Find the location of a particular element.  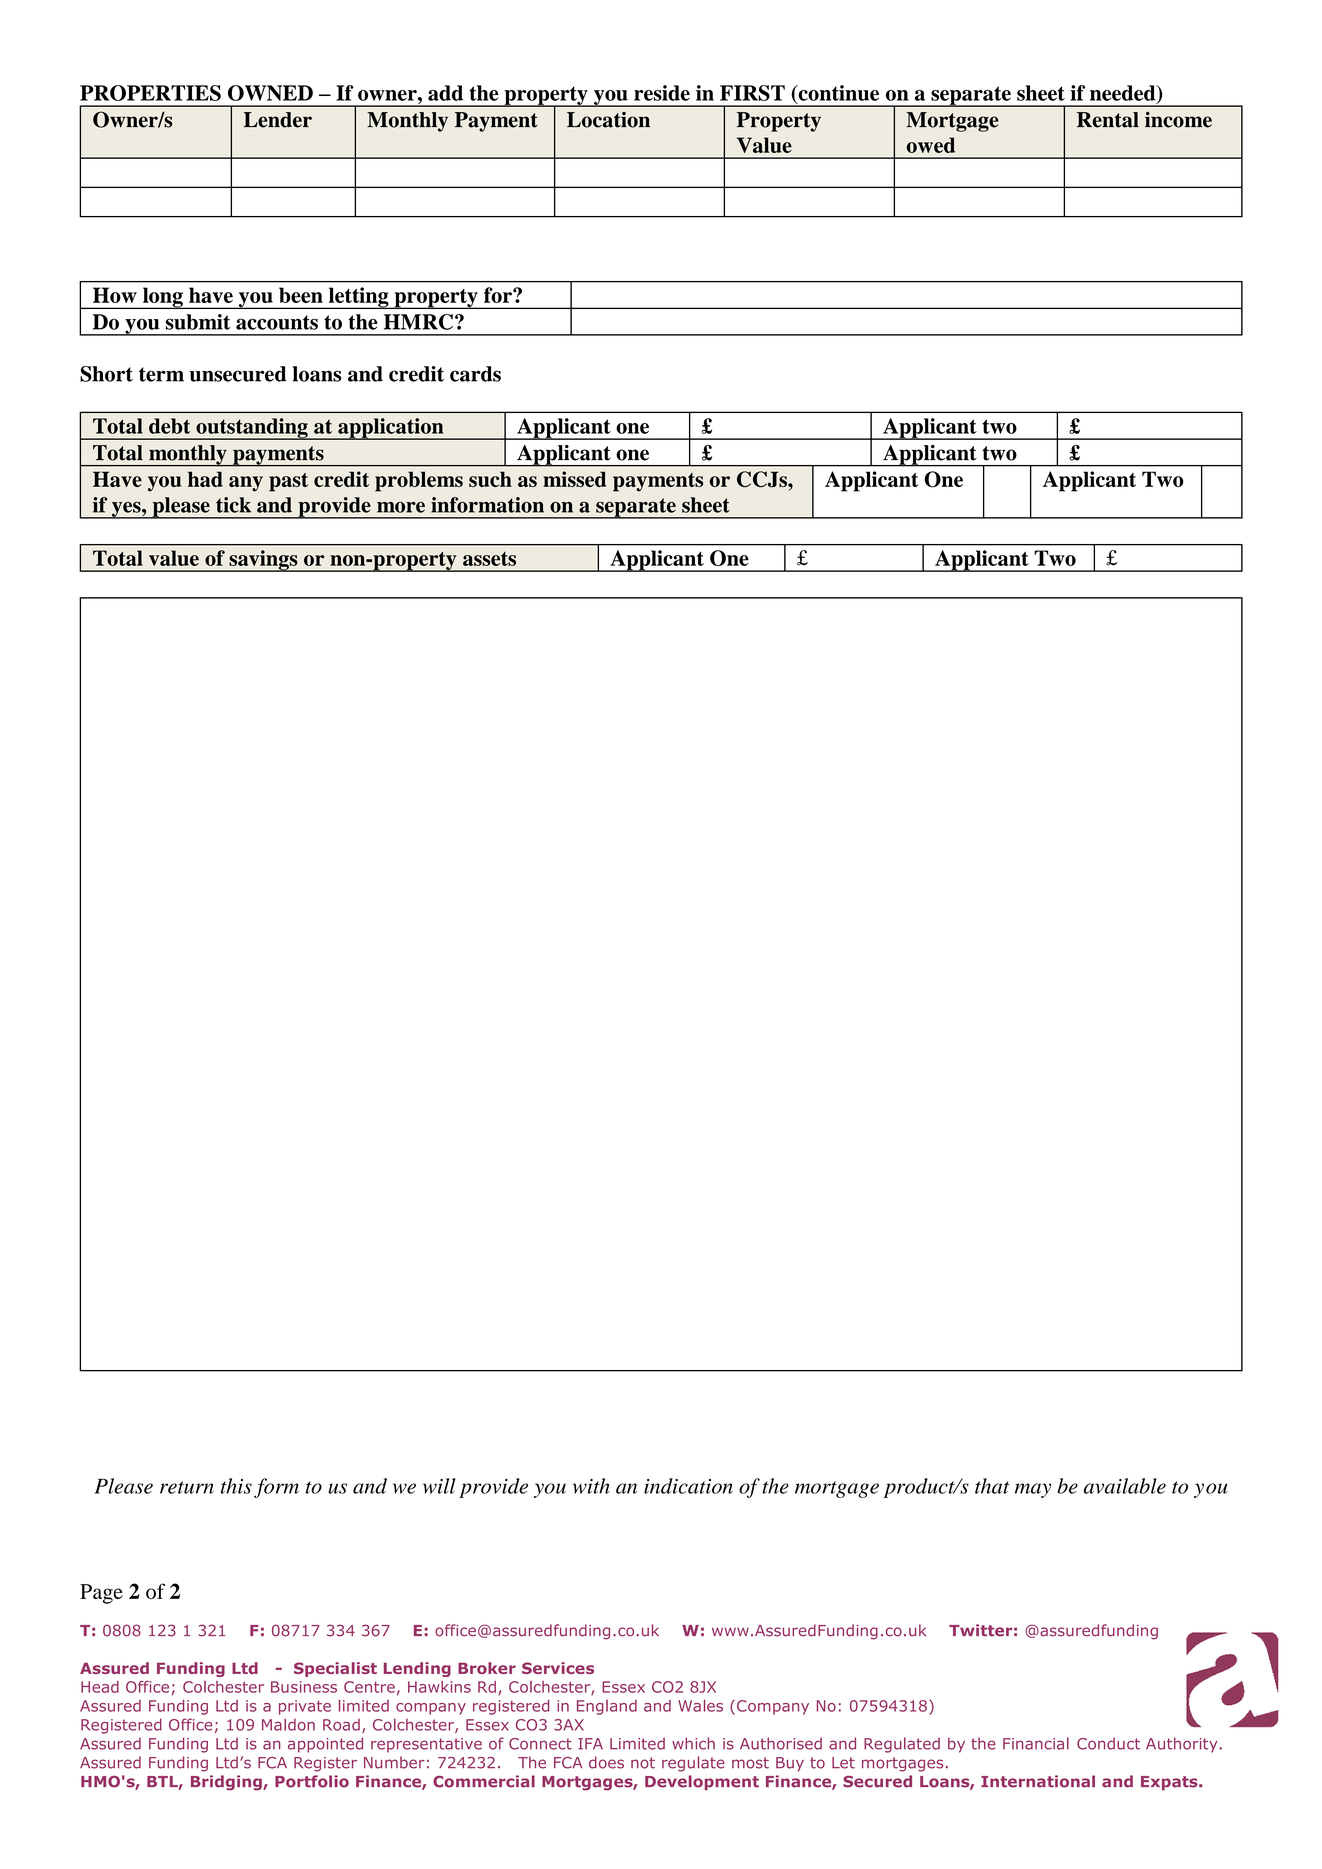

may is located at coordinates (1033, 1490).
